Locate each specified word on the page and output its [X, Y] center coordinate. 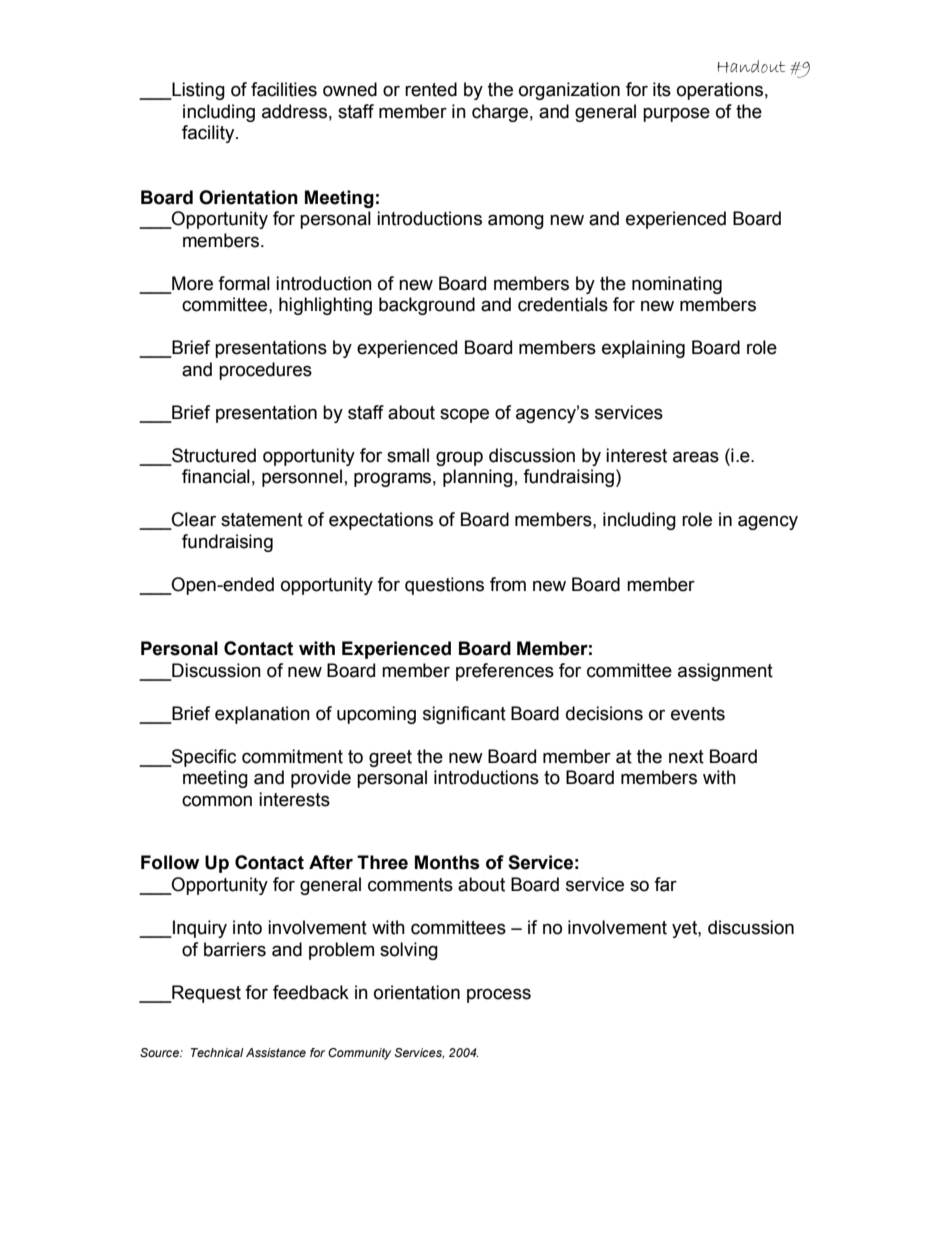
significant [464, 715]
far [665, 884]
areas [696, 457]
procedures [265, 371]
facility [209, 134]
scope [464, 415]
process [499, 995]
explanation [262, 715]
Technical [217, 1052]
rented [431, 89]
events [698, 714]
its [662, 89]
